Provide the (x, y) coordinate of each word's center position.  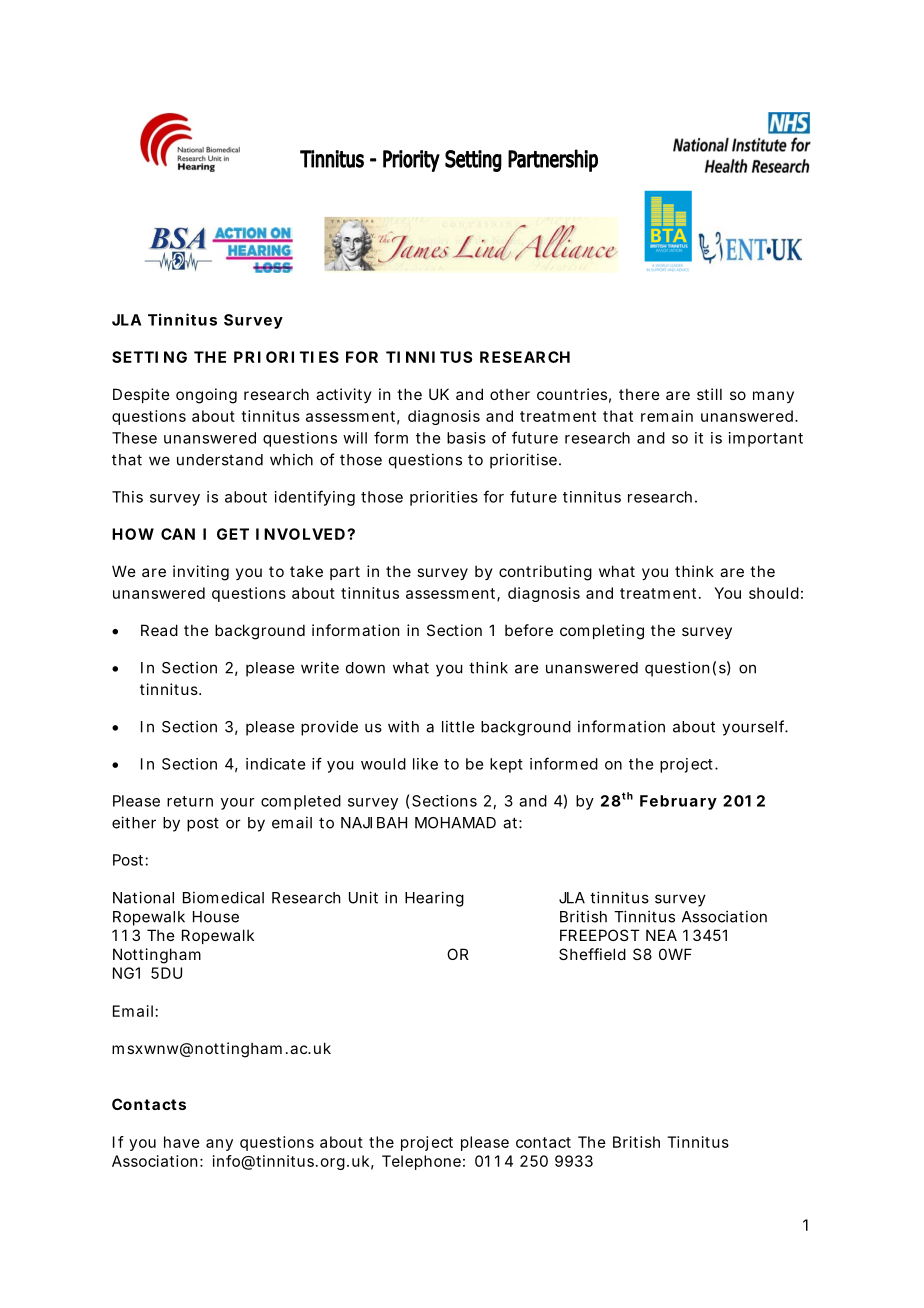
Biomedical (223, 897)
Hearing (434, 899)
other (510, 394)
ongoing (206, 396)
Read (159, 630)
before (529, 630)
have (182, 1142)
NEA (661, 935)
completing (602, 632)
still (709, 394)
